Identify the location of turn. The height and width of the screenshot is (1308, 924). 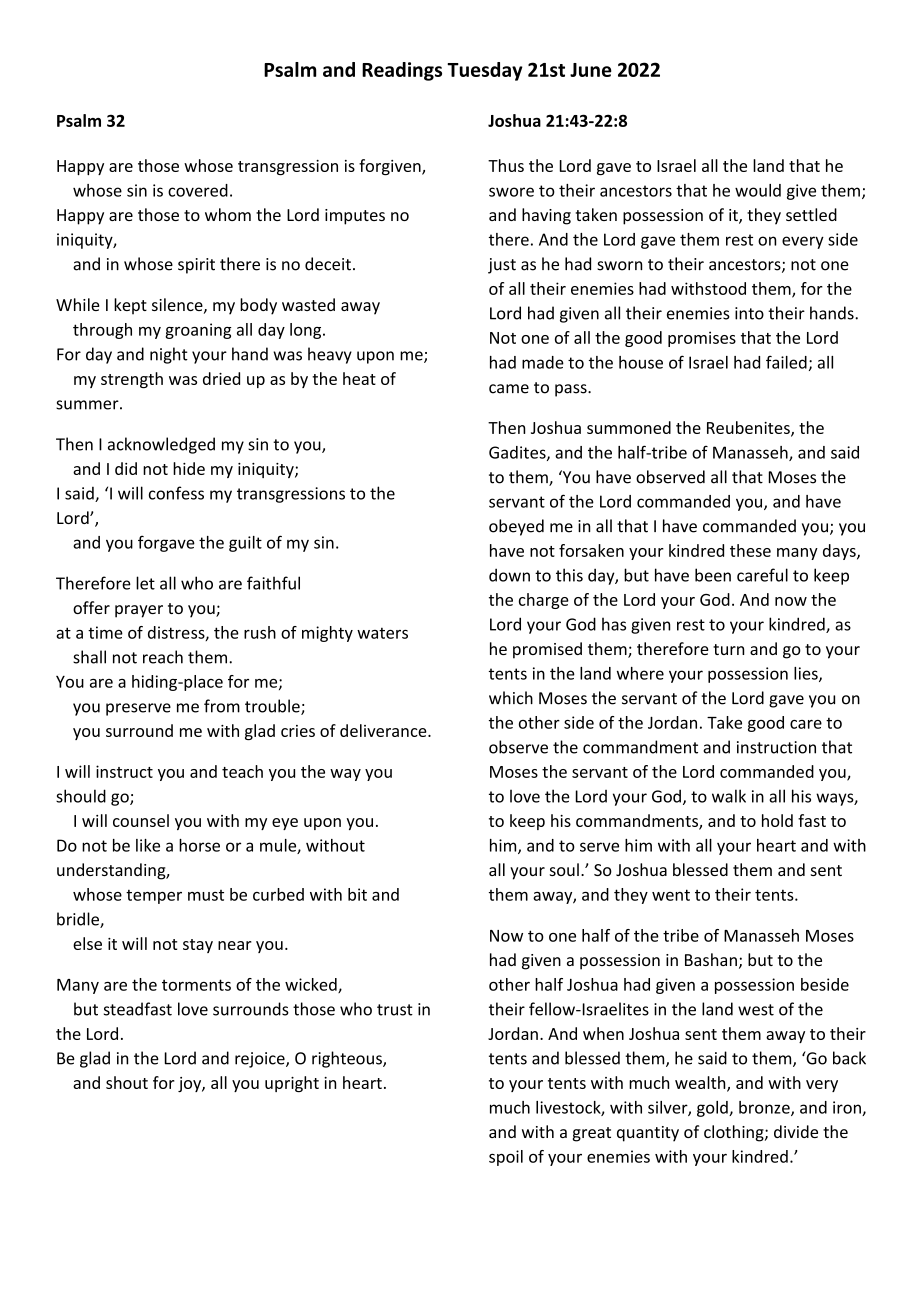
(728, 649).
